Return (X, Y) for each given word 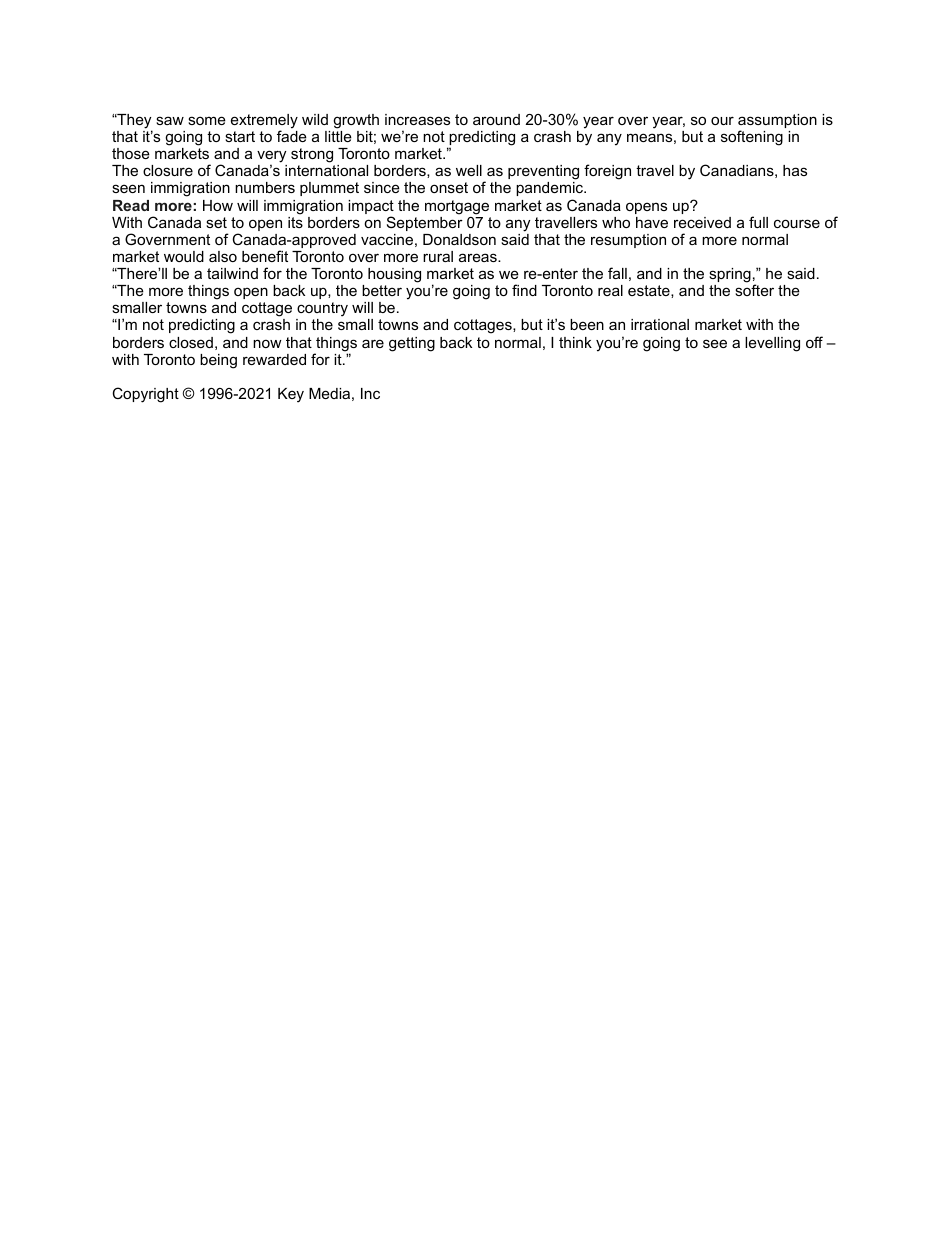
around (496, 119)
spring (730, 275)
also (223, 256)
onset (449, 187)
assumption (777, 122)
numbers (265, 187)
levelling (772, 344)
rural (438, 256)
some (207, 120)
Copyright (145, 395)
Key (291, 395)
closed (191, 342)
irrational (660, 324)
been (587, 324)
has (795, 170)
